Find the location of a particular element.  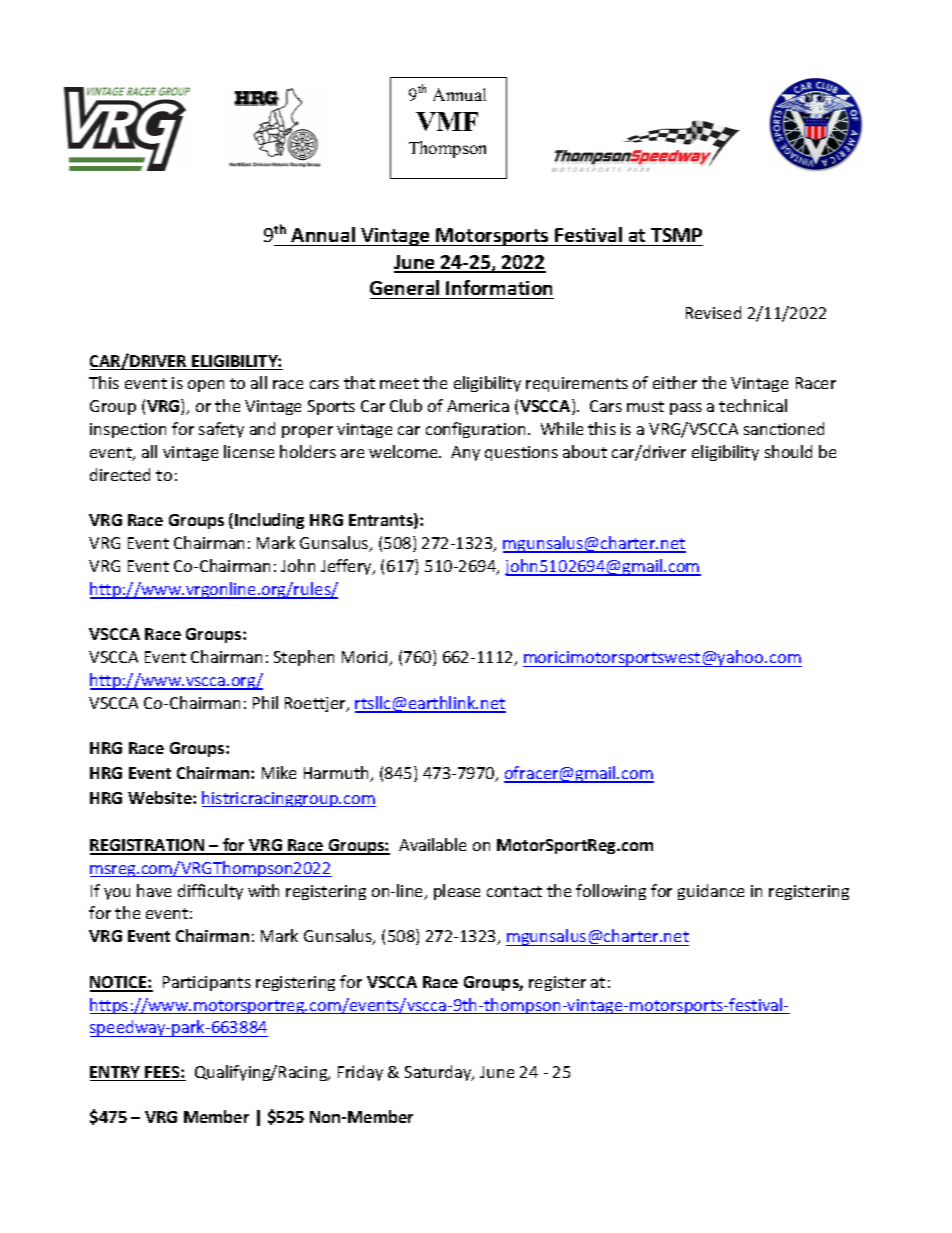

Information is located at coordinates (499, 287).
